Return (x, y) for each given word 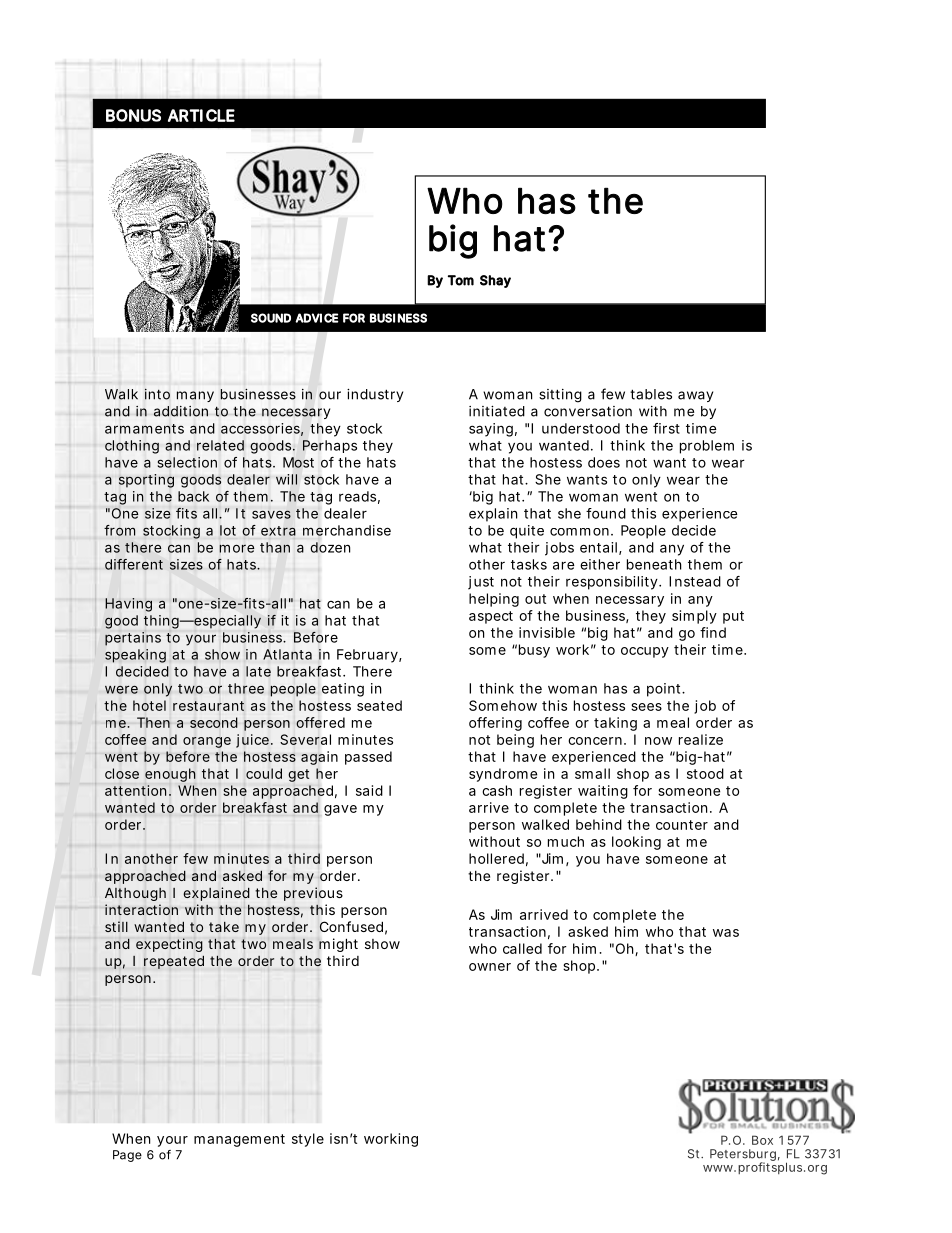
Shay (495, 281)
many (195, 396)
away (695, 396)
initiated (497, 411)
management (239, 1140)
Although (135, 894)
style (308, 1140)
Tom (461, 280)
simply (694, 617)
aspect (491, 617)
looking (636, 843)
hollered (496, 858)
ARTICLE (201, 115)
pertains (133, 639)
